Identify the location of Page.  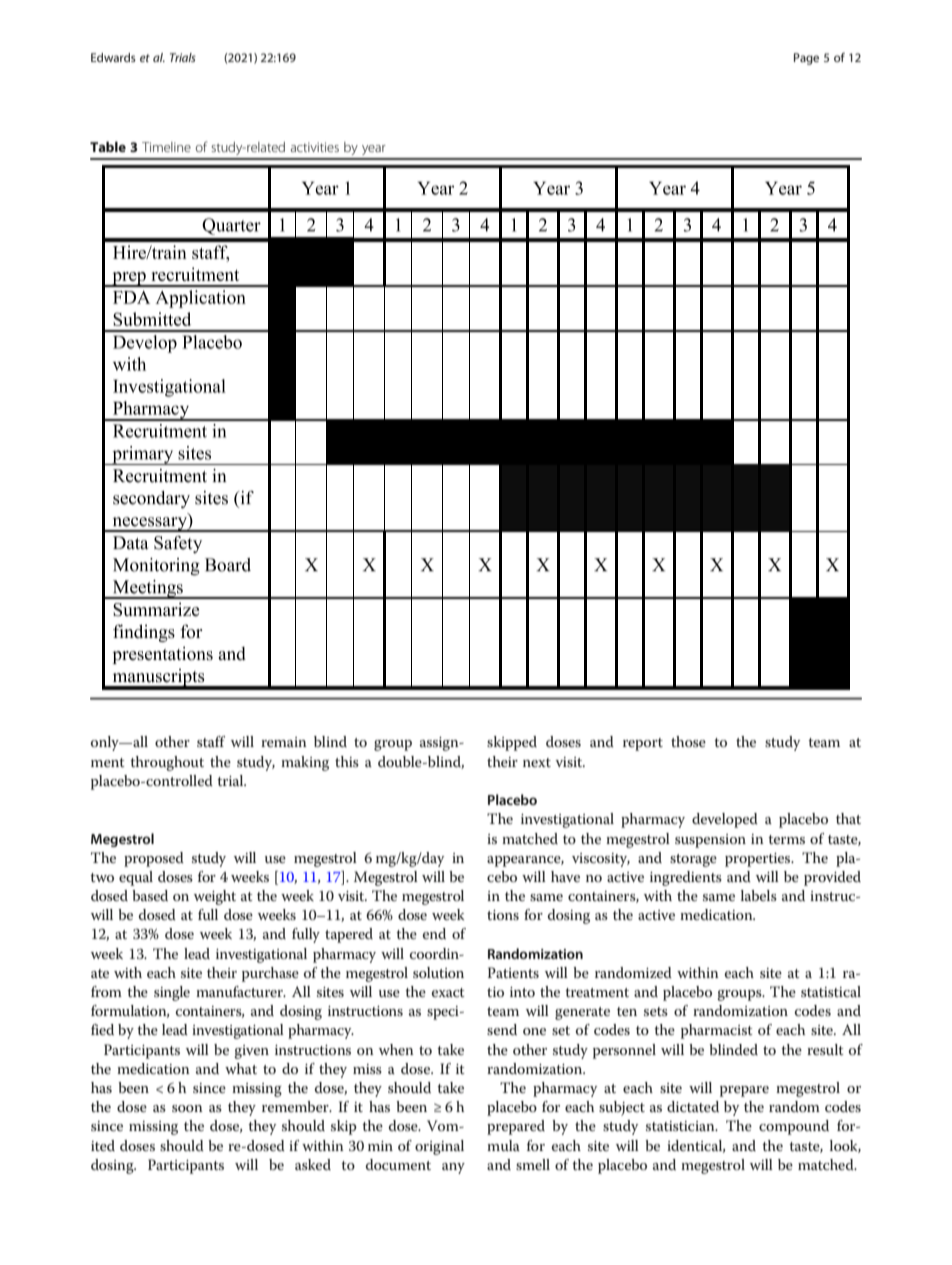
(806, 59).
